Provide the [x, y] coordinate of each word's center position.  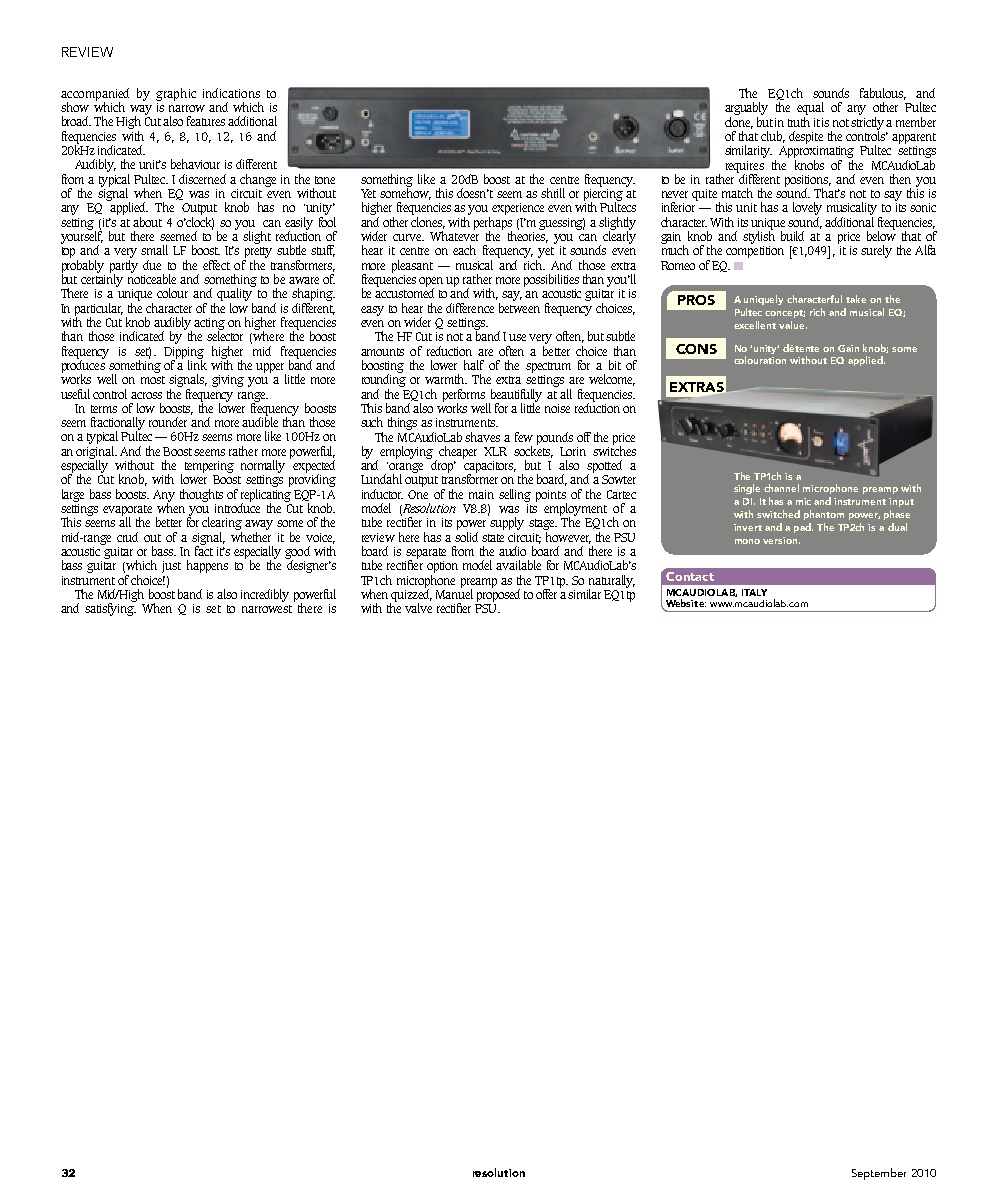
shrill [553, 193]
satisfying [110, 608]
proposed [498, 594]
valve [418, 608]
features [206, 121]
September [879, 1174]
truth [799, 120]
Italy [754, 592]
